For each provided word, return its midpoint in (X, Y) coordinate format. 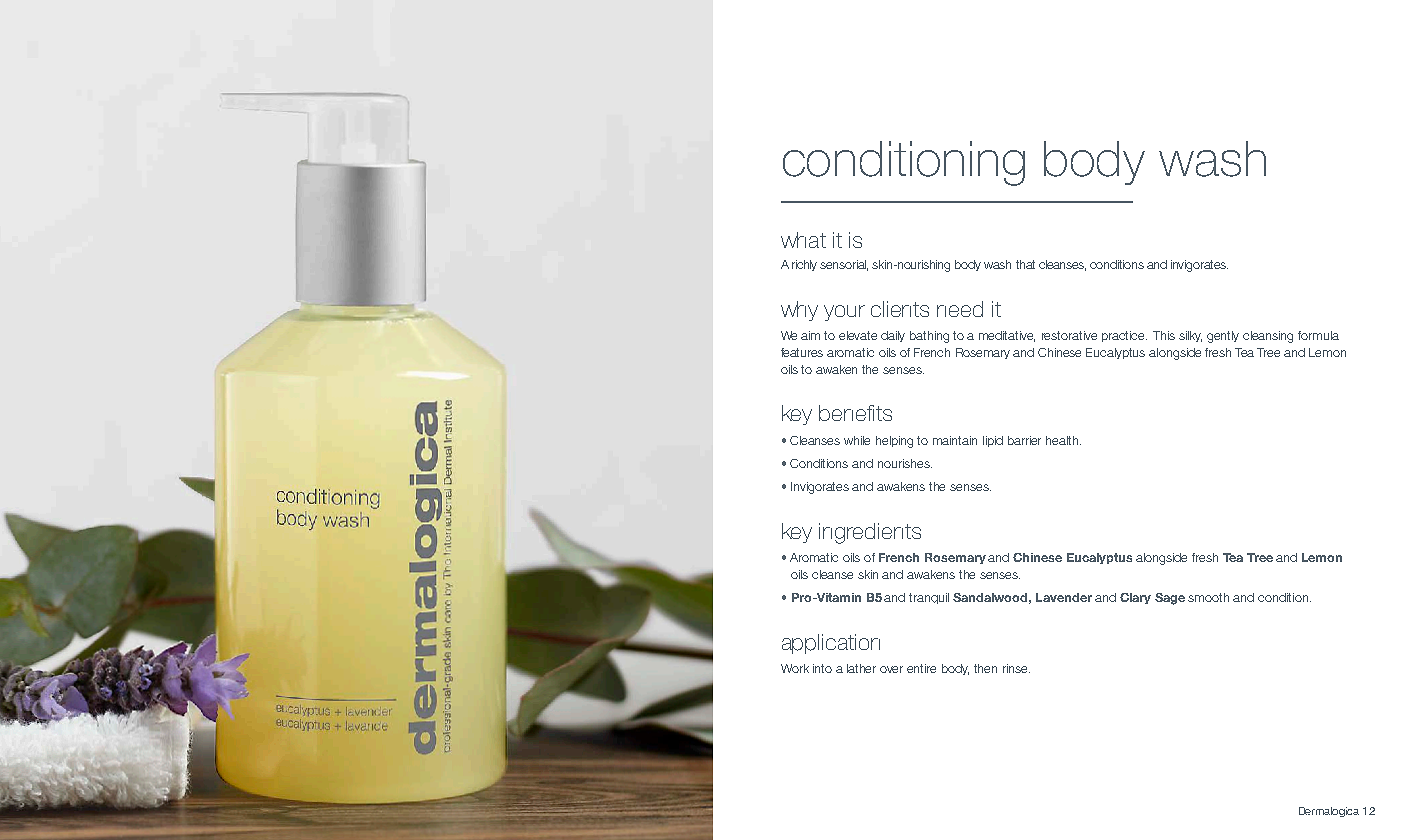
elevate (858, 335)
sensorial (844, 265)
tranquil (929, 598)
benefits (855, 413)
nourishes (905, 463)
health (1063, 440)
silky (1190, 336)
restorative (1069, 335)
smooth (1208, 597)
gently (1223, 337)
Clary (1135, 598)
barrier (1024, 440)
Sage (1170, 599)
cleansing (1268, 337)
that (1025, 264)
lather (861, 668)
